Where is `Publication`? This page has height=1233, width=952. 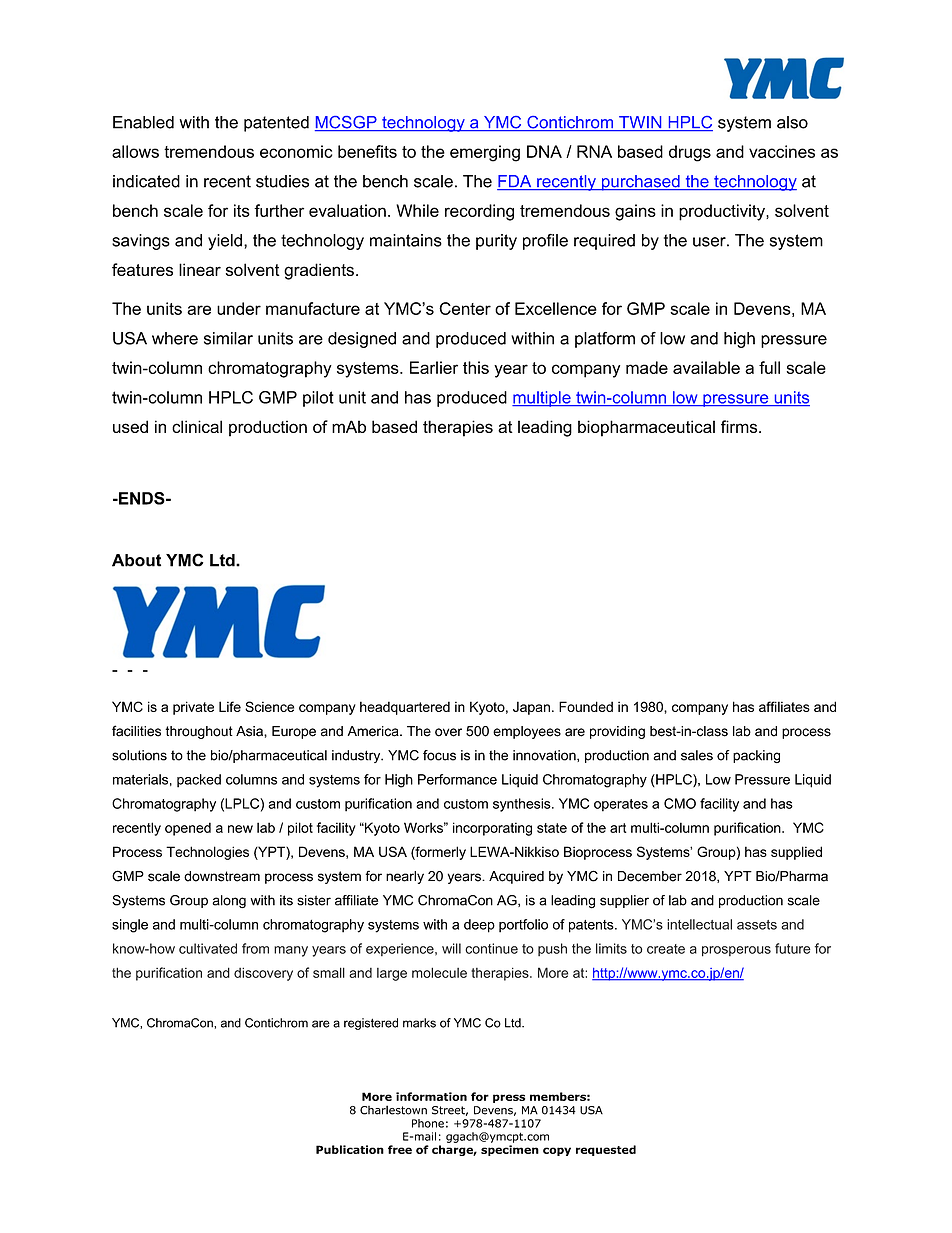
Publication is located at coordinates (350, 1149).
